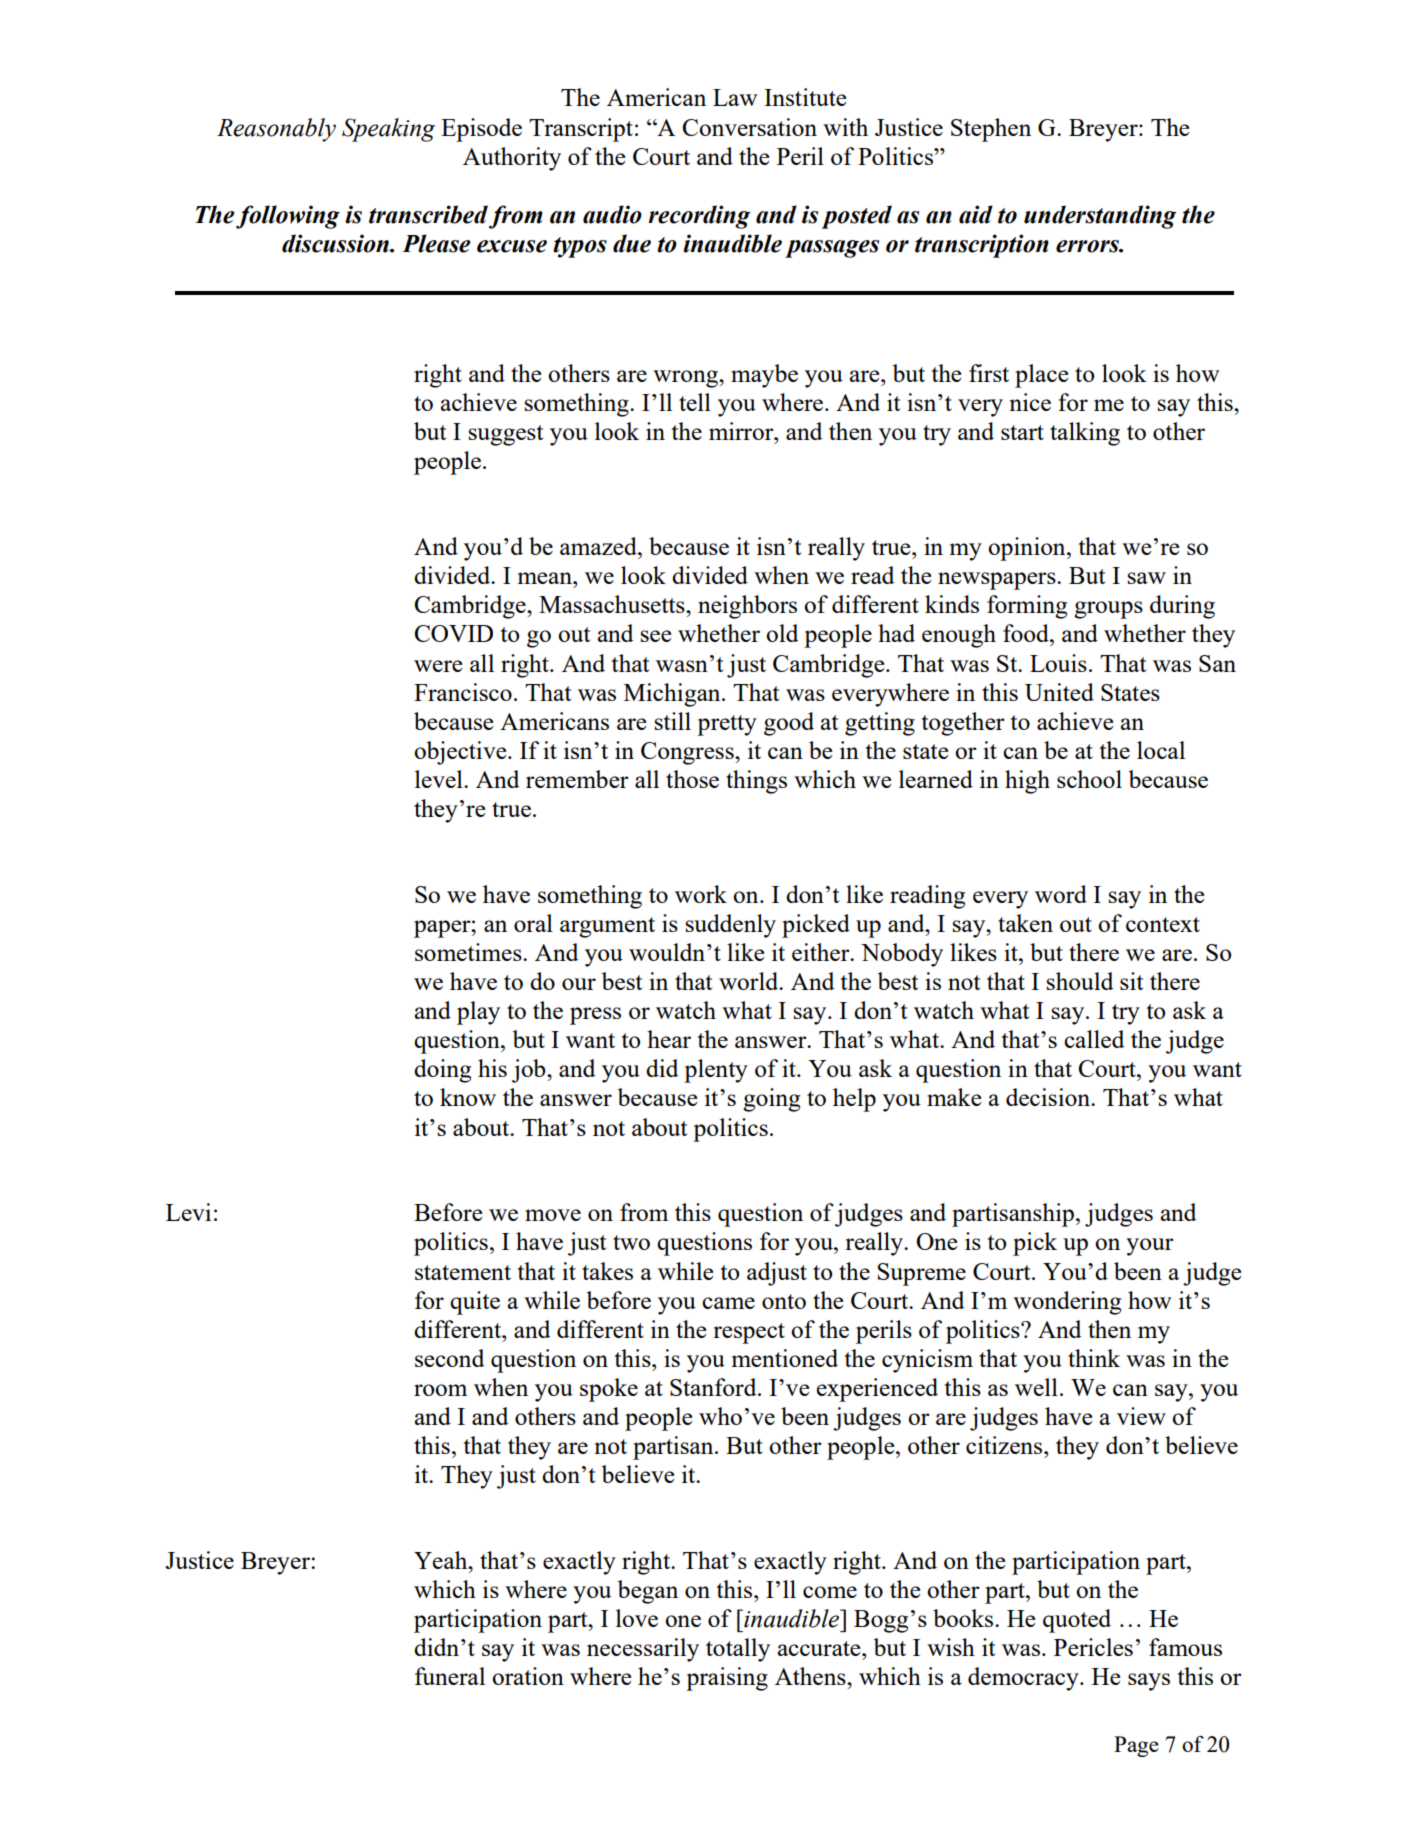 The width and height of the screenshot is (1408, 1822). I want to click on Reasonably, so click(276, 130).
